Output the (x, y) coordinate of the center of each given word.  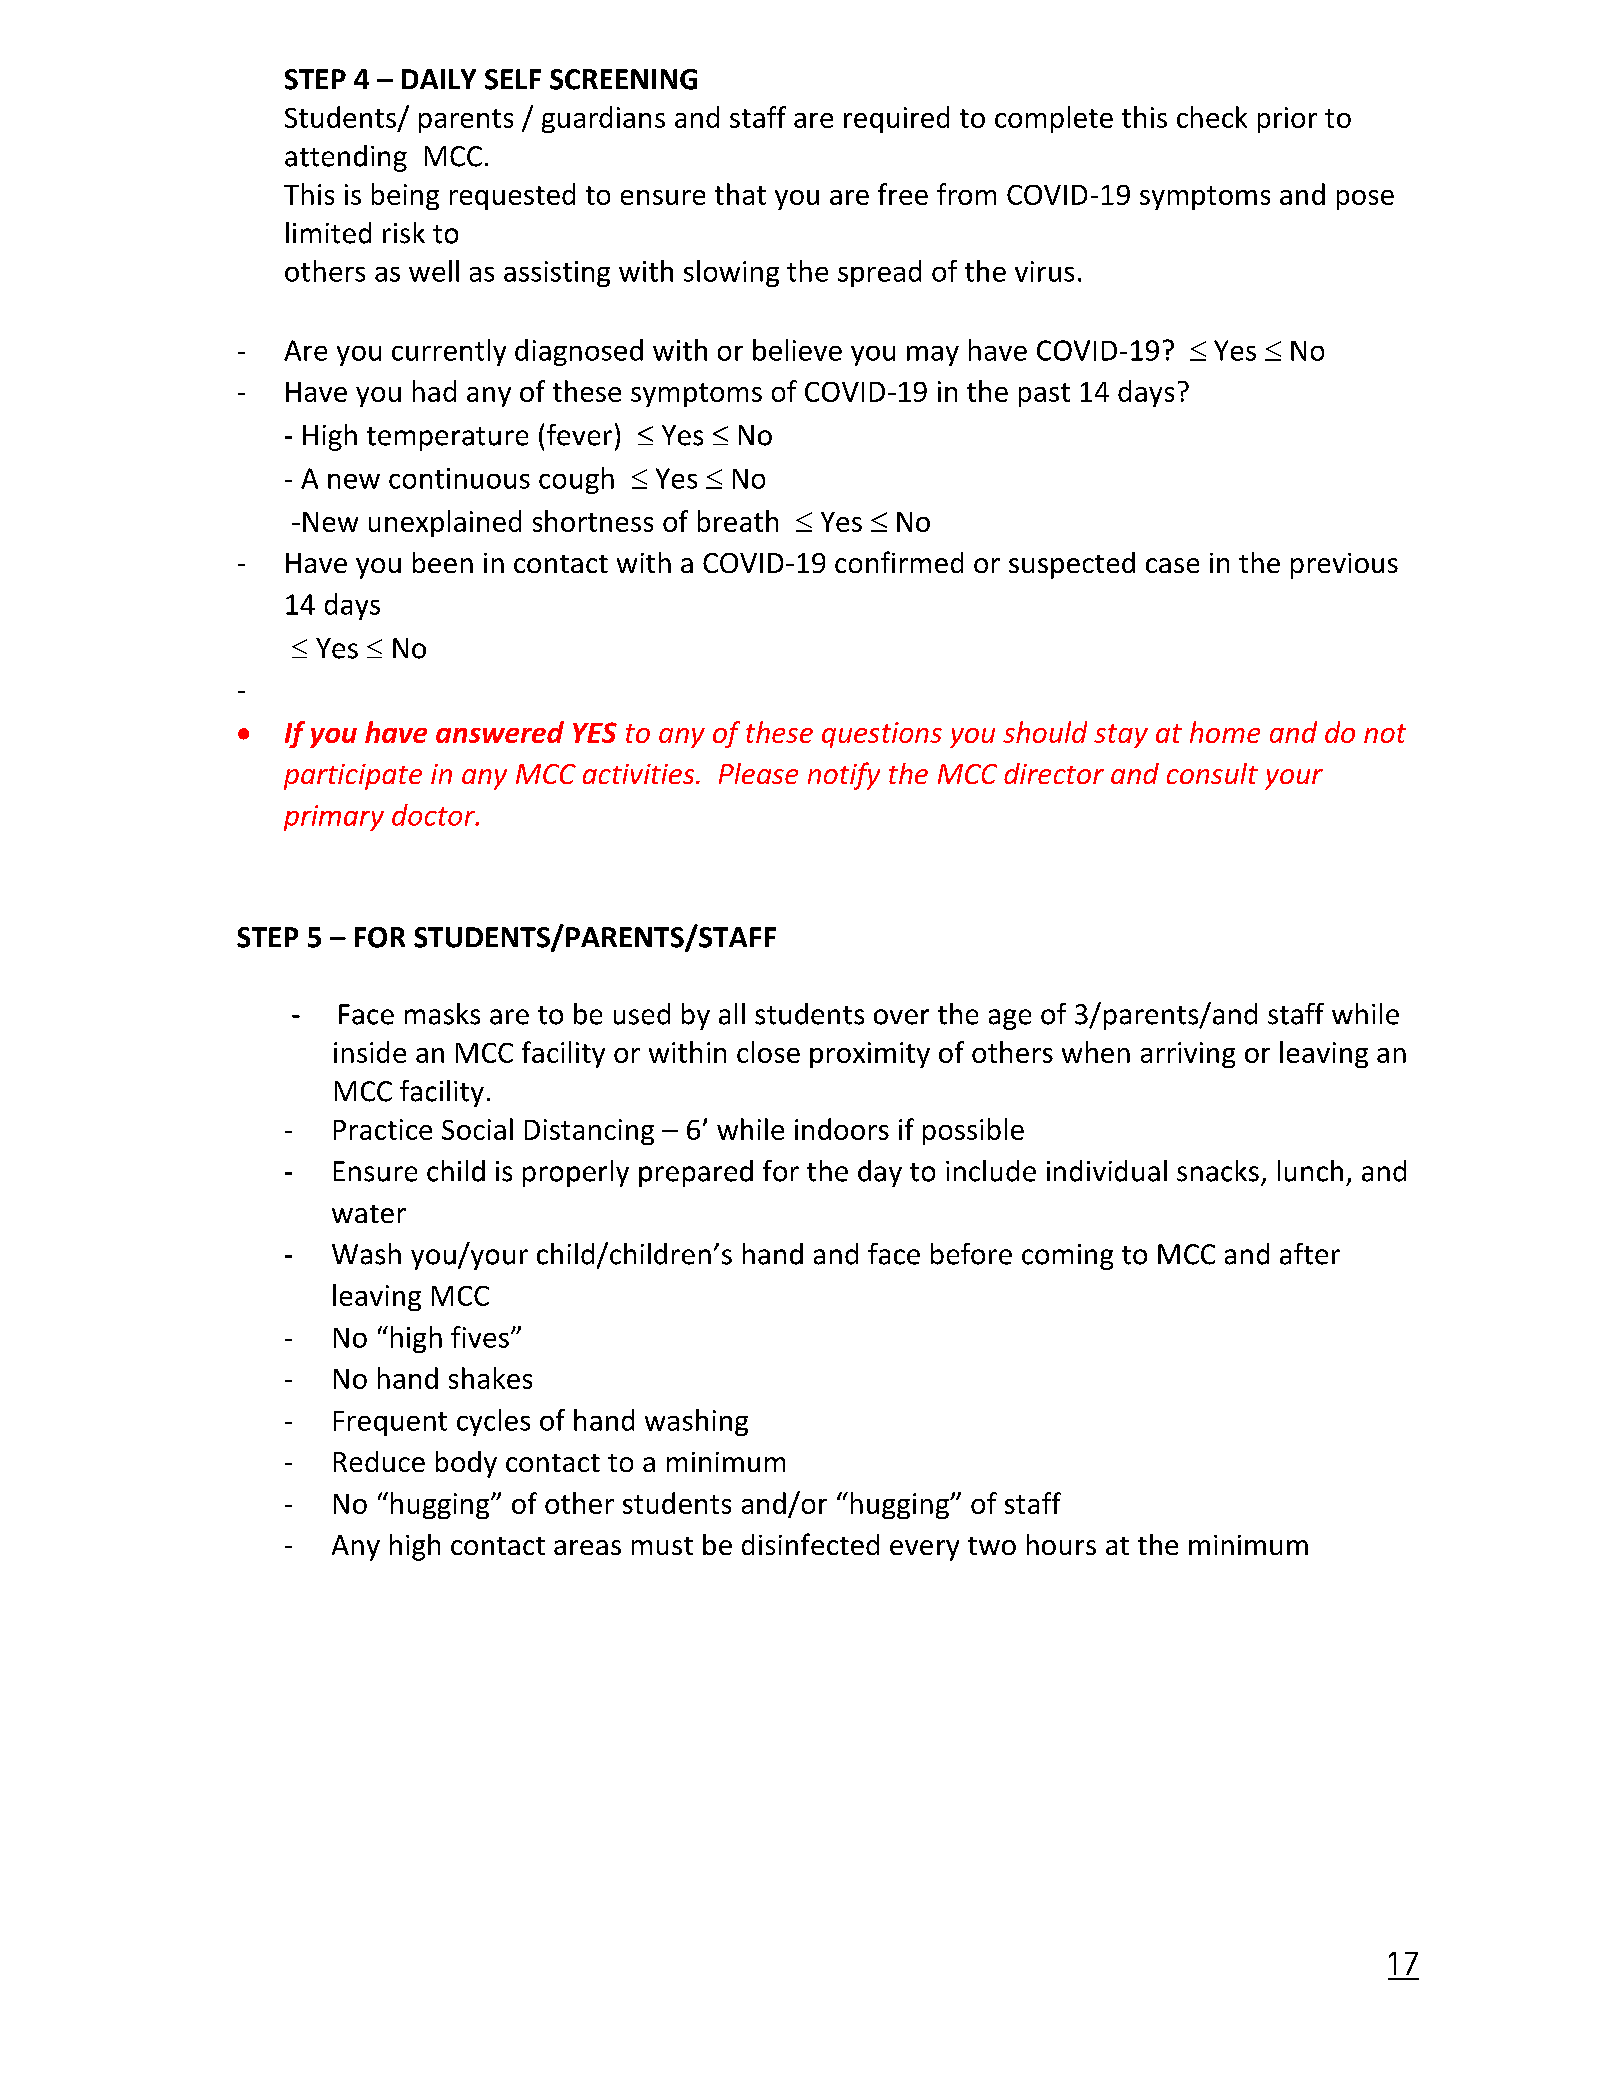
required (896, 119)
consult (1212, 773)
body (466, 1464)
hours (1061, 1544)
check (1212, 117)
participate (353, 777)
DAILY (439, 79)
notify (844, 776)
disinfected (810, 1544)
